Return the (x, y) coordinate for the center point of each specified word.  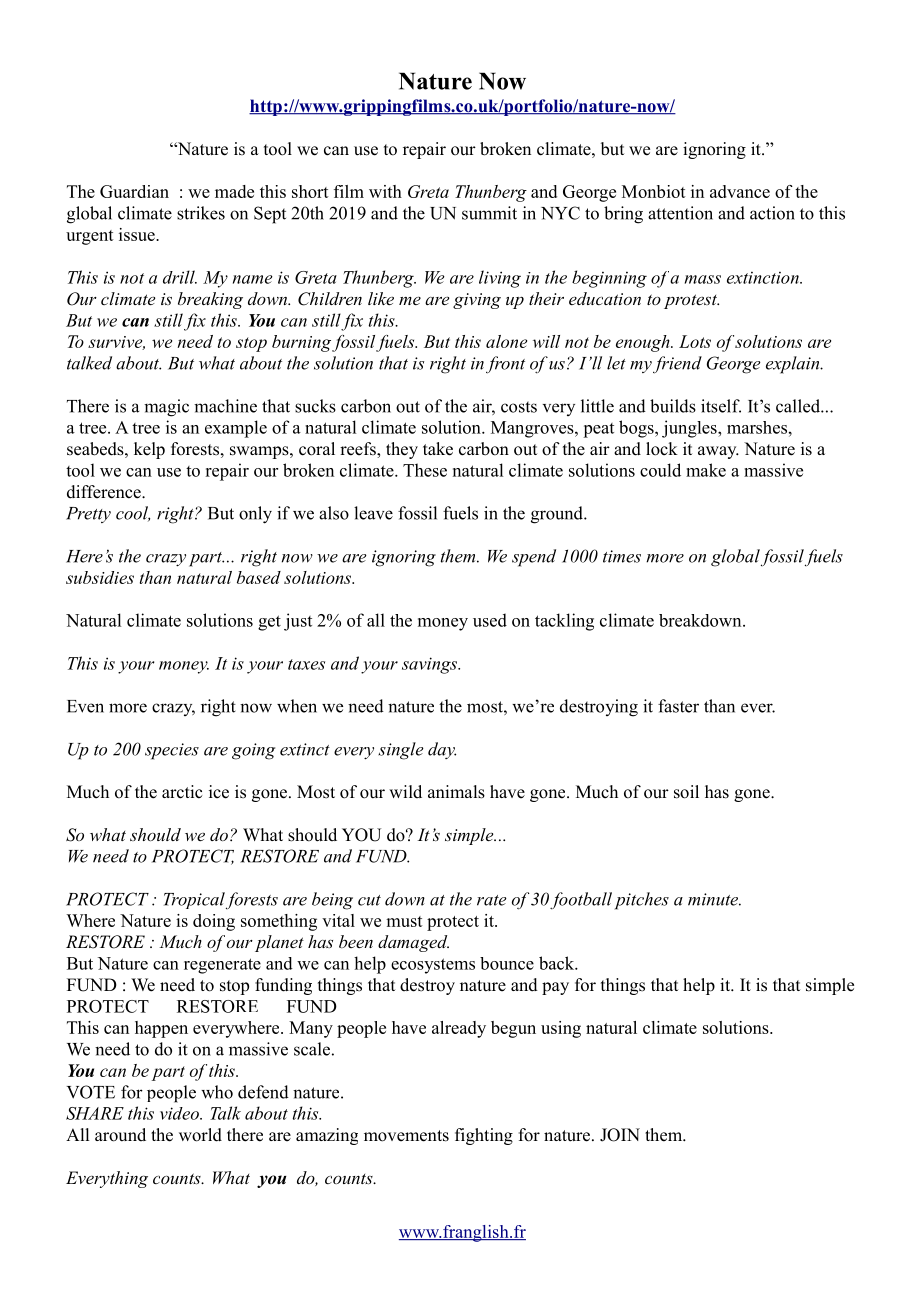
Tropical (194, 900)
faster (678, 706)
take (438, 449)
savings (431, 665)
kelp (149, 450)
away (718, 452)
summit (489, 213)
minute (714, 899)
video (180, 1113)
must (404, 921)
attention (680, 213)
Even (85, 706)
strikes (201, 213)
